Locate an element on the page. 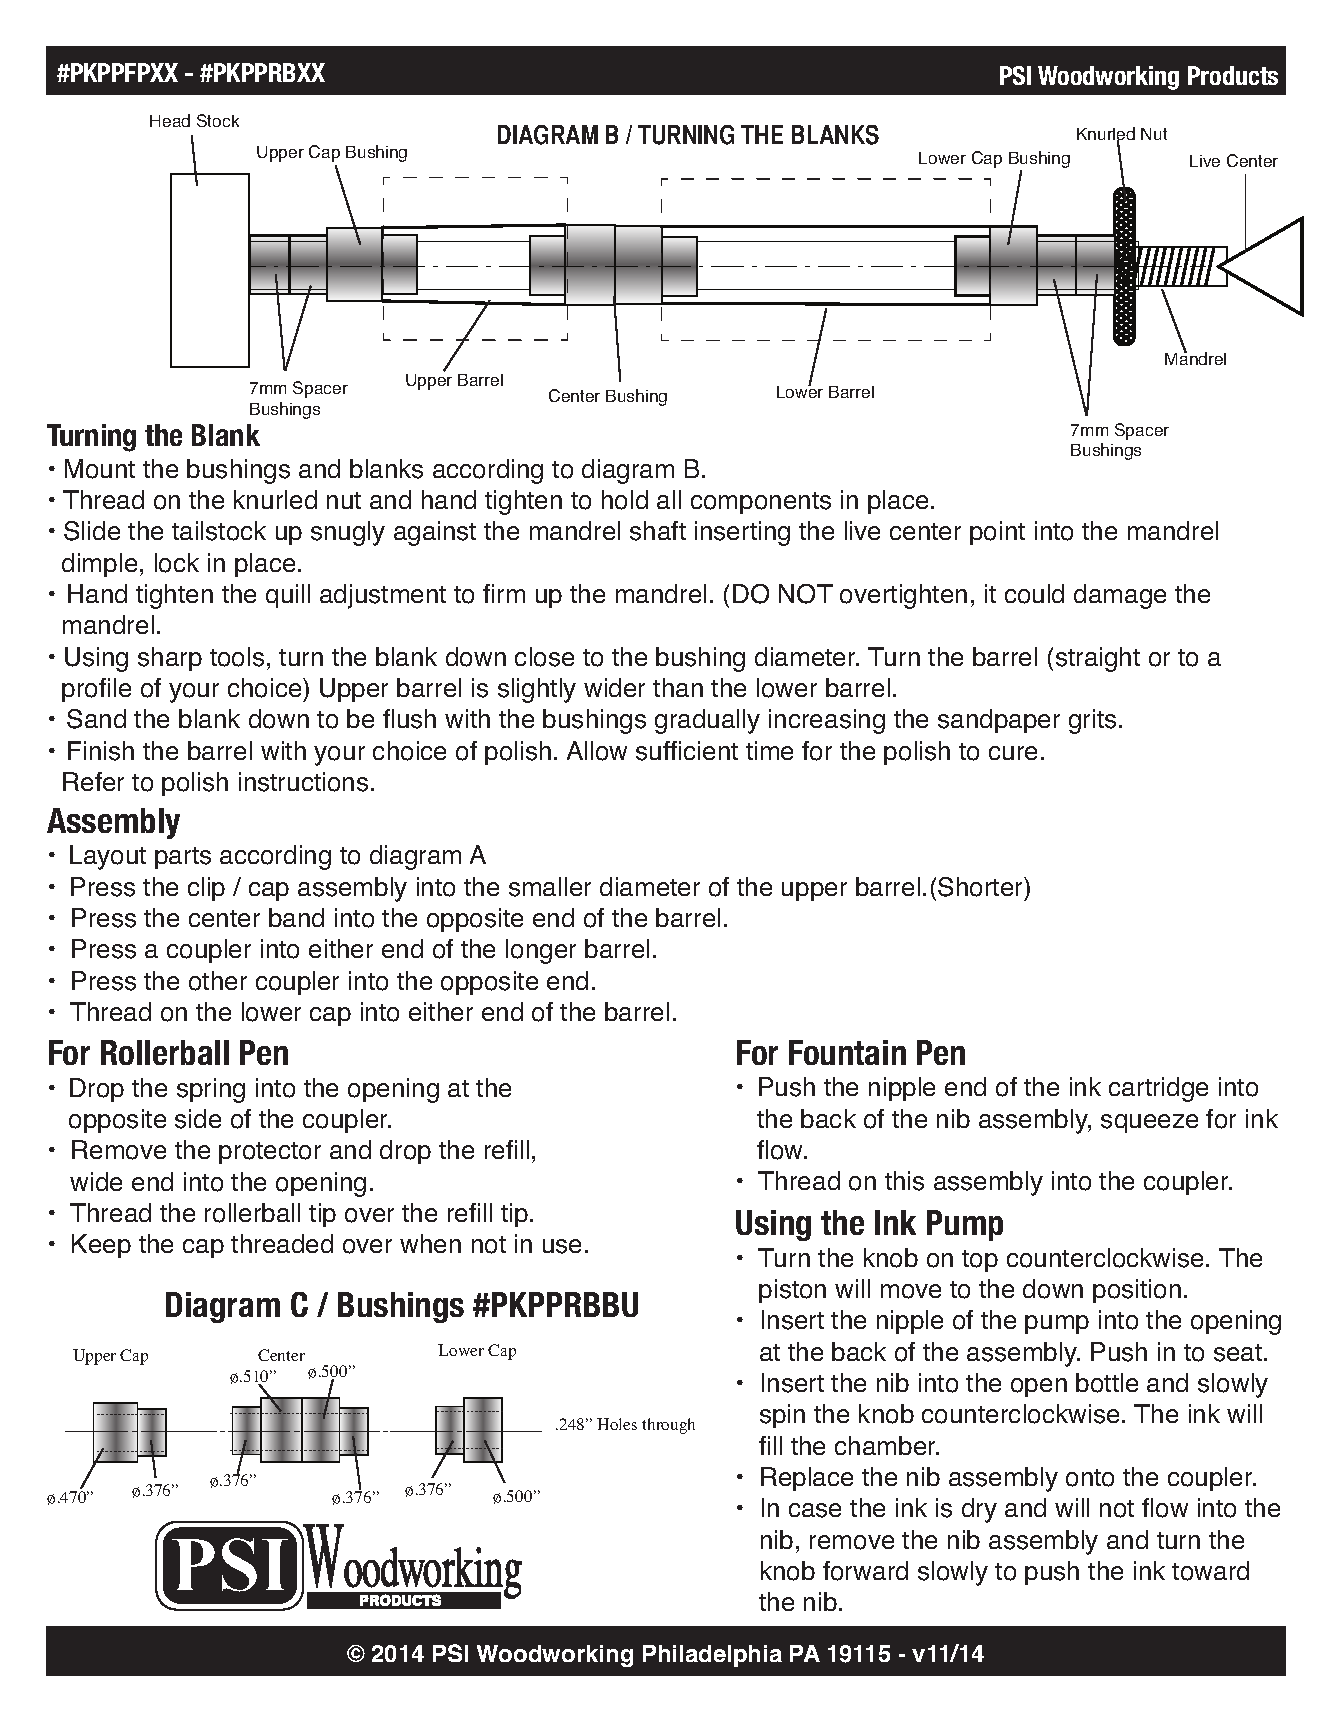  snugly is located at coordinates (348, 533).
